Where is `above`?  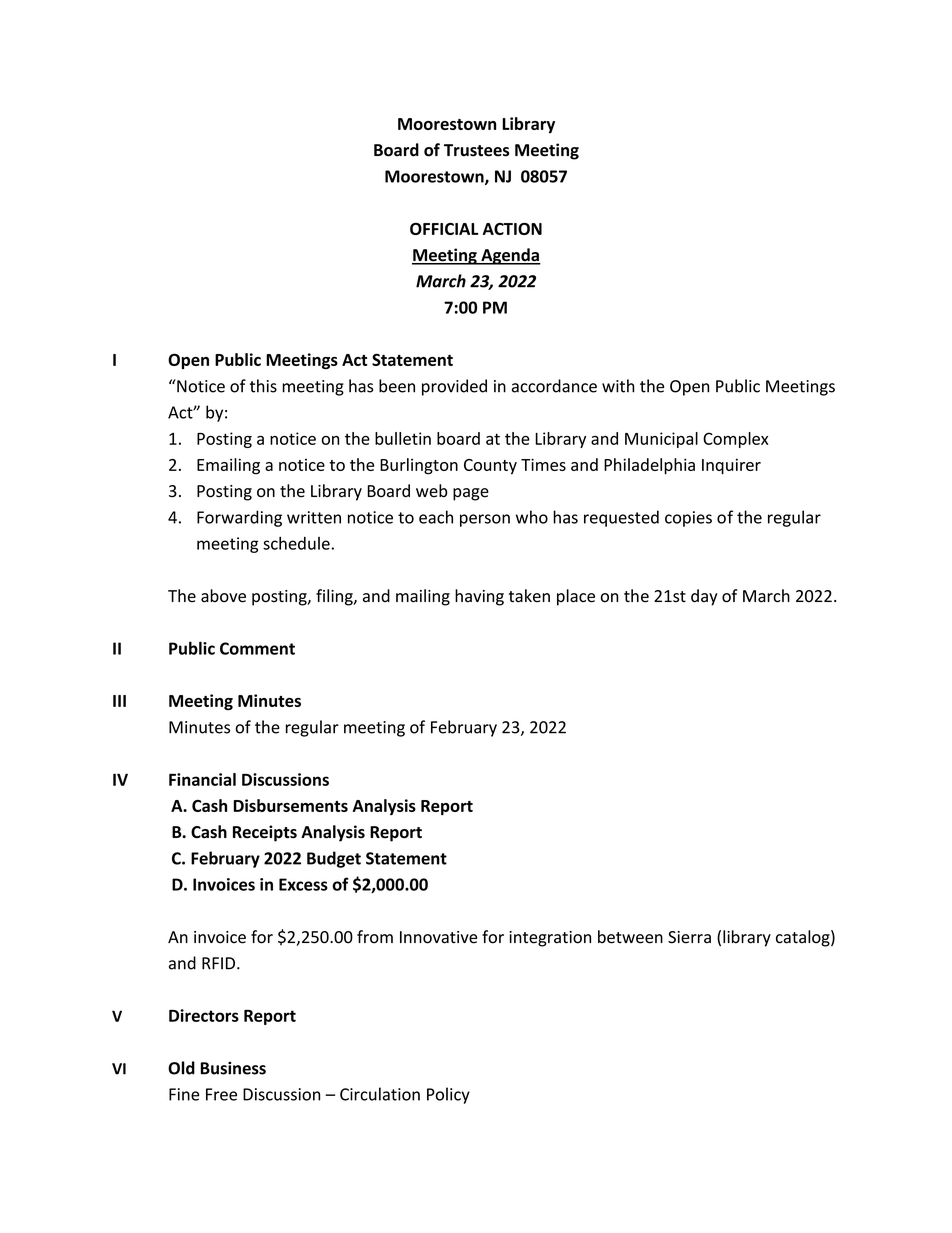
above is located at coordinates (223, 596).
